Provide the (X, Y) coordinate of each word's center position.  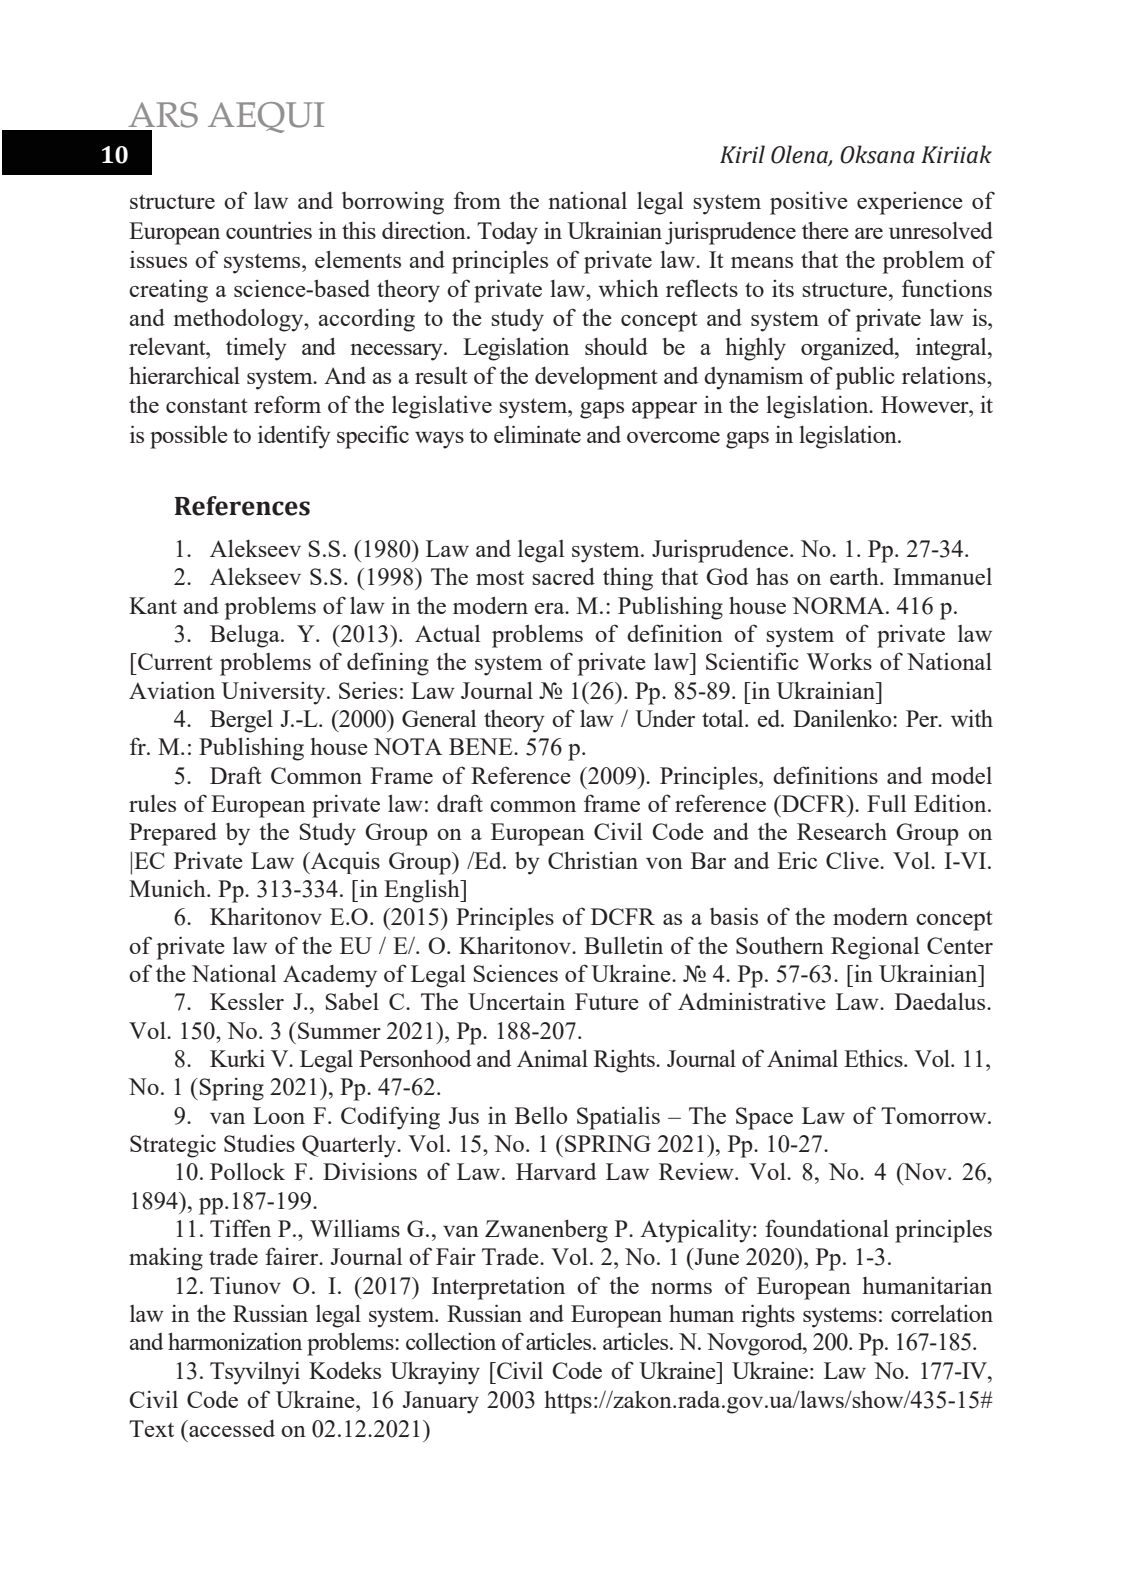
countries (269, 230)
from (477, 200)
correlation (942, 1313)
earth (855, 576)
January (441, 1402)
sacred (564, 576)
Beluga (246, 636)
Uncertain (516, 1001)
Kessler (247, 1001)
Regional (875, 948)
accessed (231, 1428)
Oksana (877, 154)
